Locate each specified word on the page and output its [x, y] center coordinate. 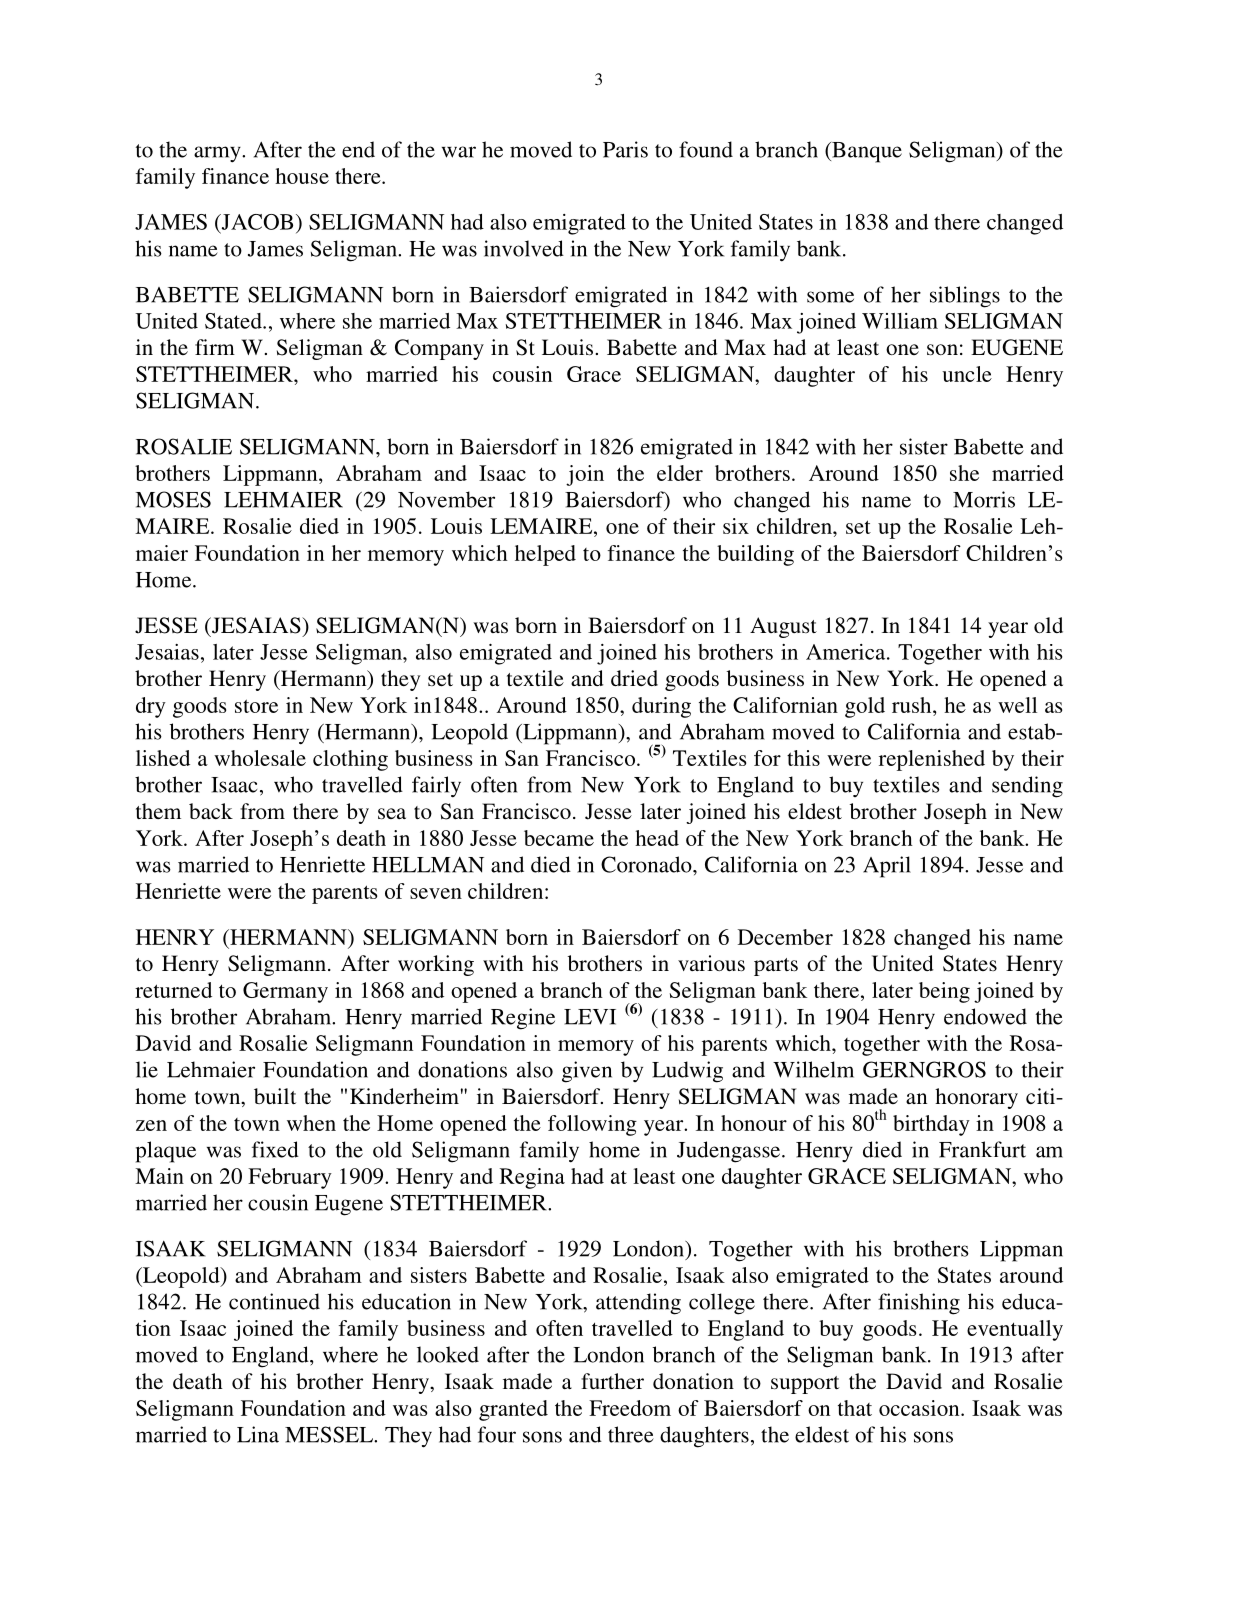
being [944, 992]
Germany [285, 992]
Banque [866, 152]
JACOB [256, 223]
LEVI [590, 1017]
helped [545, 555]
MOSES [173, 499]
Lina [258, 1434]
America [847, 652]
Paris [625, 149]
